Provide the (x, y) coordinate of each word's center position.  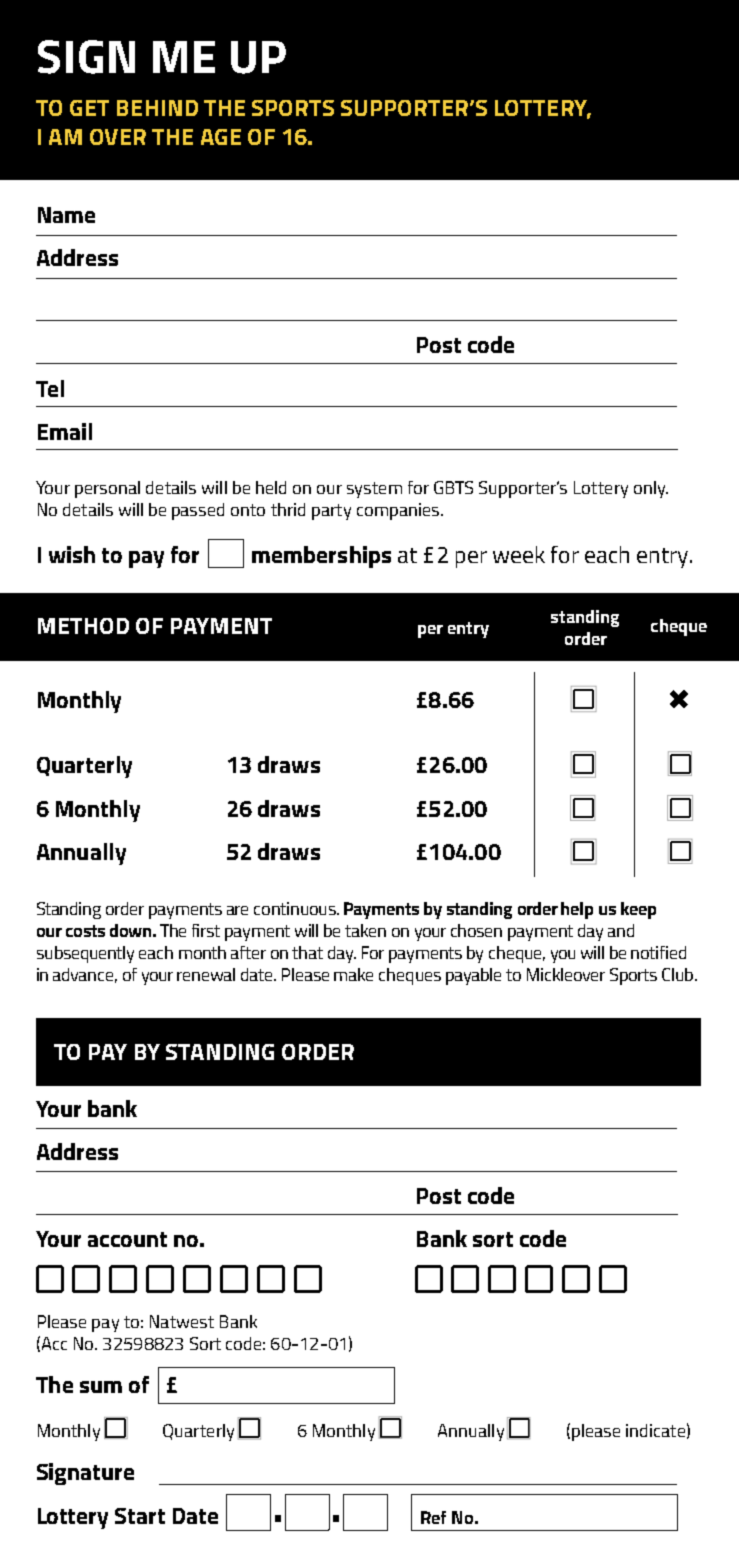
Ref (433, 1517)
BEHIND (157, 108)
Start (140, 1516)
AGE (221, 137)
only (651, 489)
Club (679, 974)
